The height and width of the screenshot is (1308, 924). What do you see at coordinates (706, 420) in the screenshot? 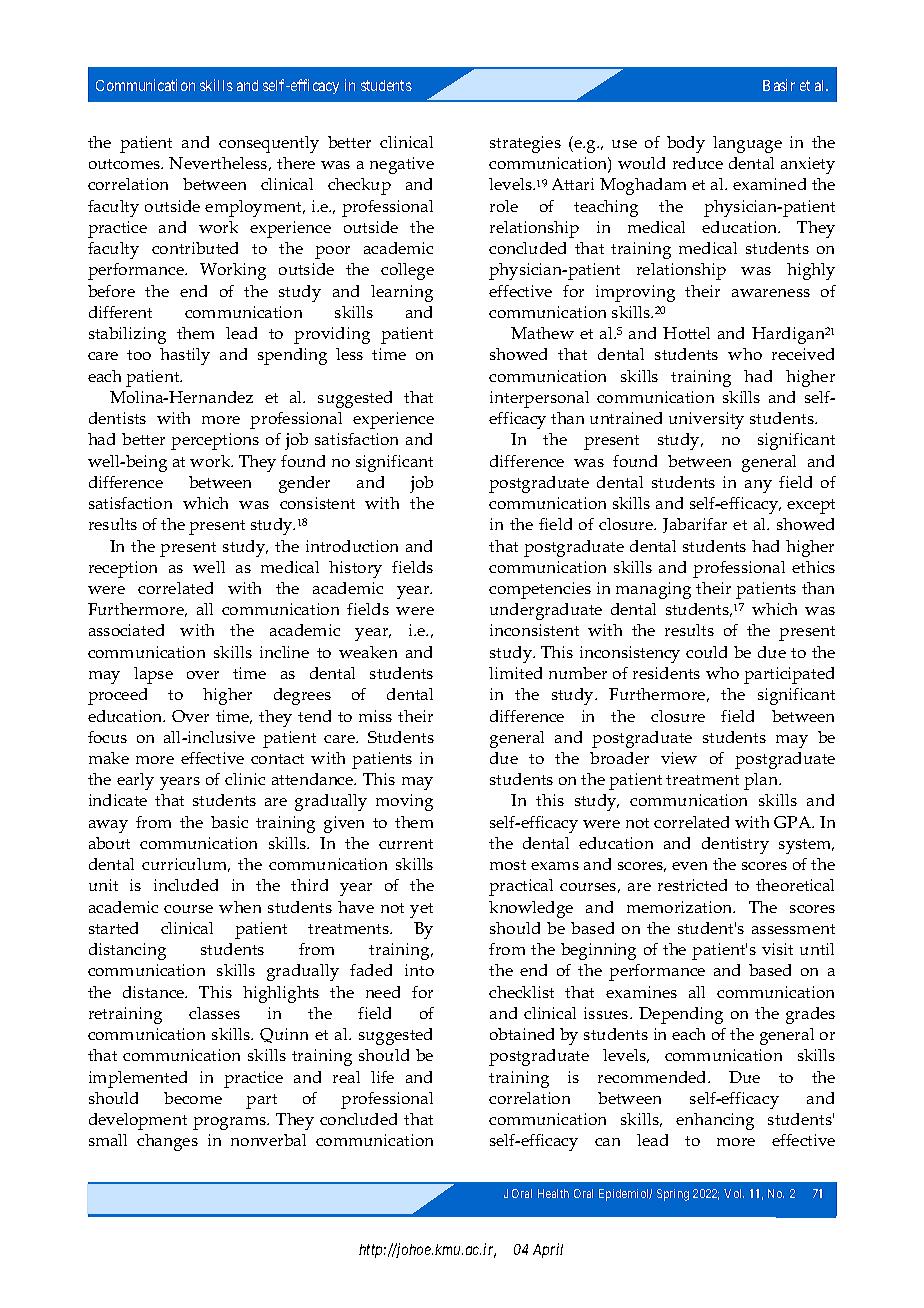
I see `university` at bounding box center [706, 420].
